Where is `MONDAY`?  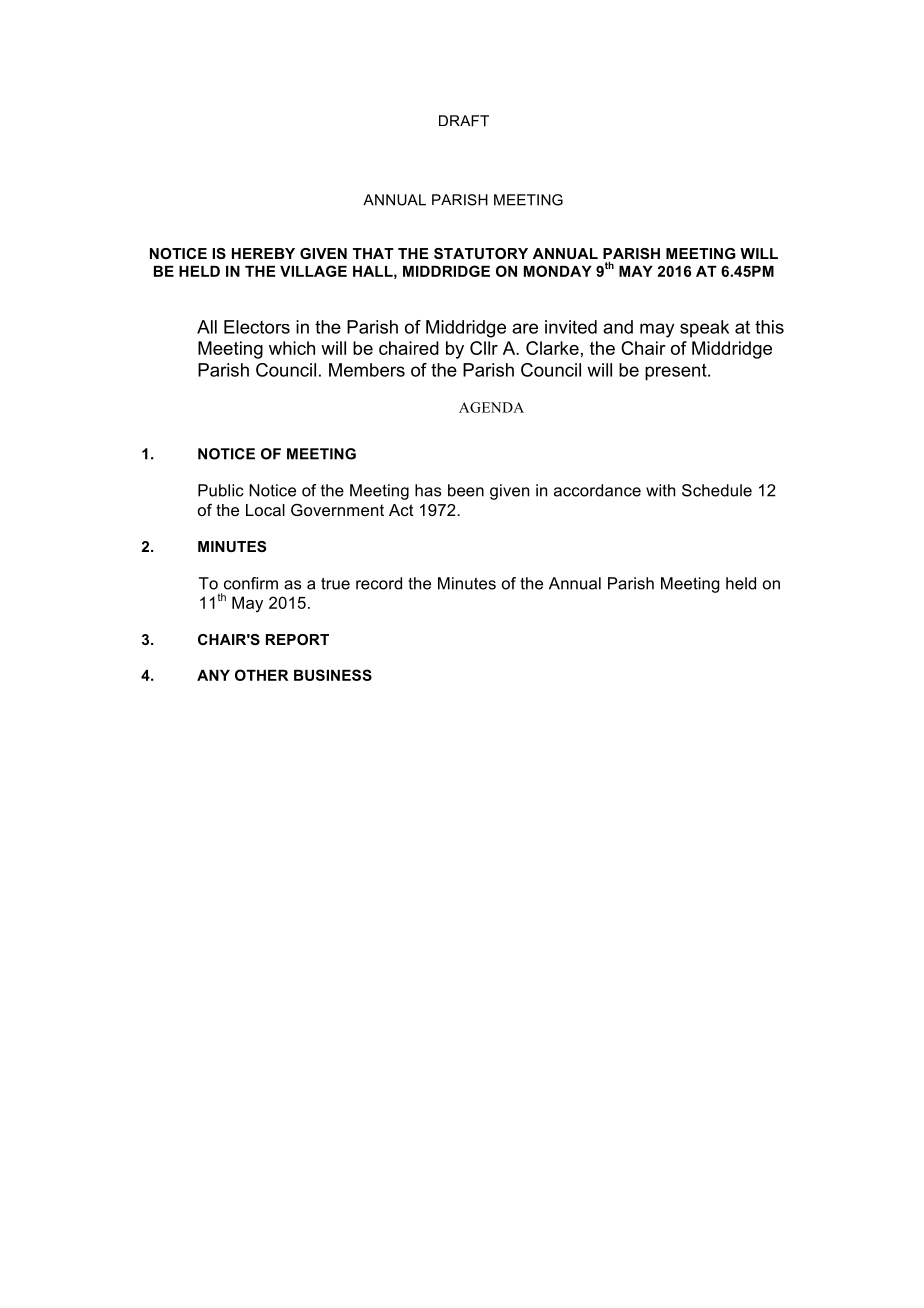 MONDAY is located at coordinates (558, 271).
